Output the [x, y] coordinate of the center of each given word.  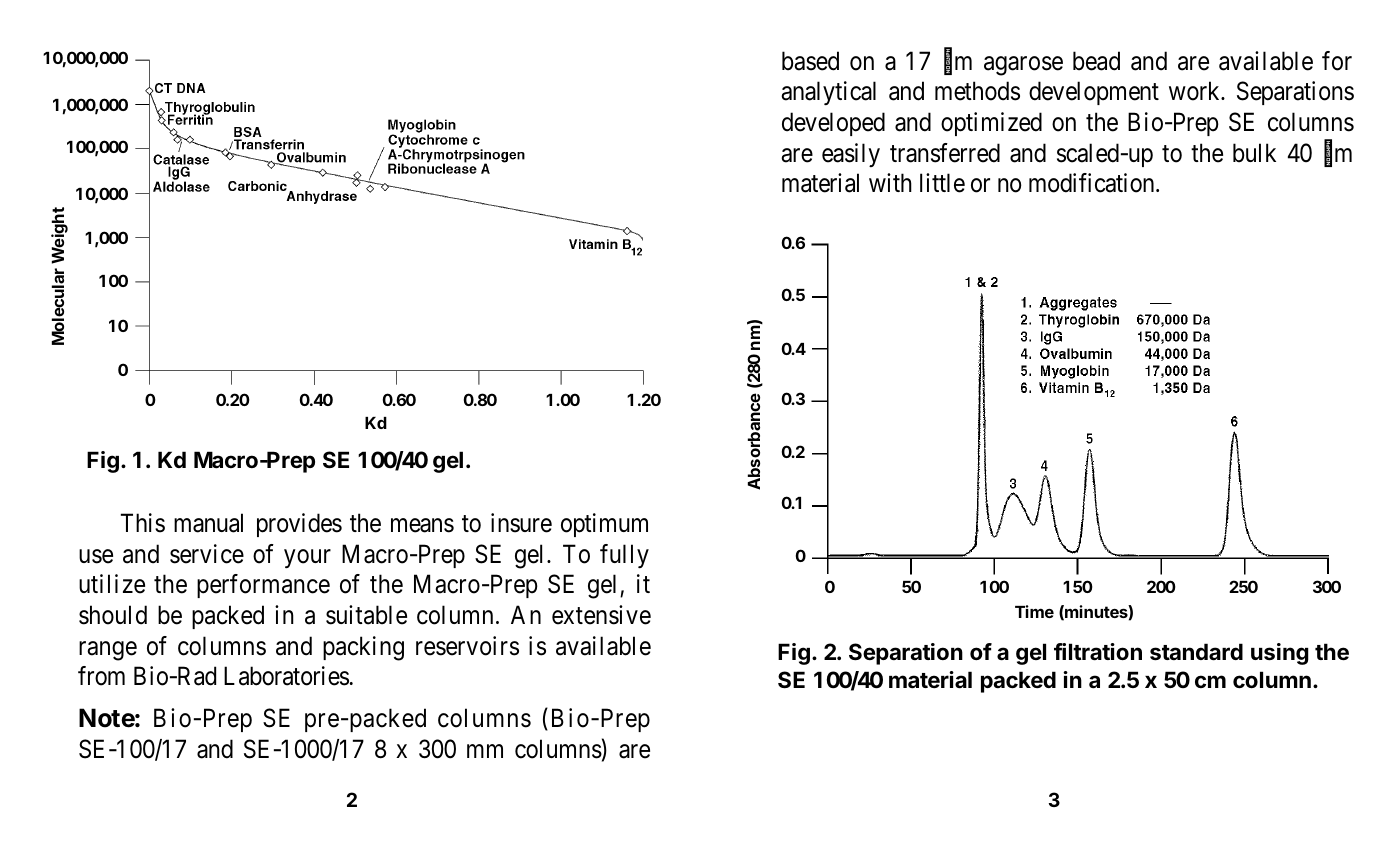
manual [208, 523]
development [1094, 93]
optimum [604, 525]
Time [1034, 611]
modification [1093, 183]
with [890, 182]
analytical [828, 93]
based [810, 61]
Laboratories [286, 676]
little [942, 183]
